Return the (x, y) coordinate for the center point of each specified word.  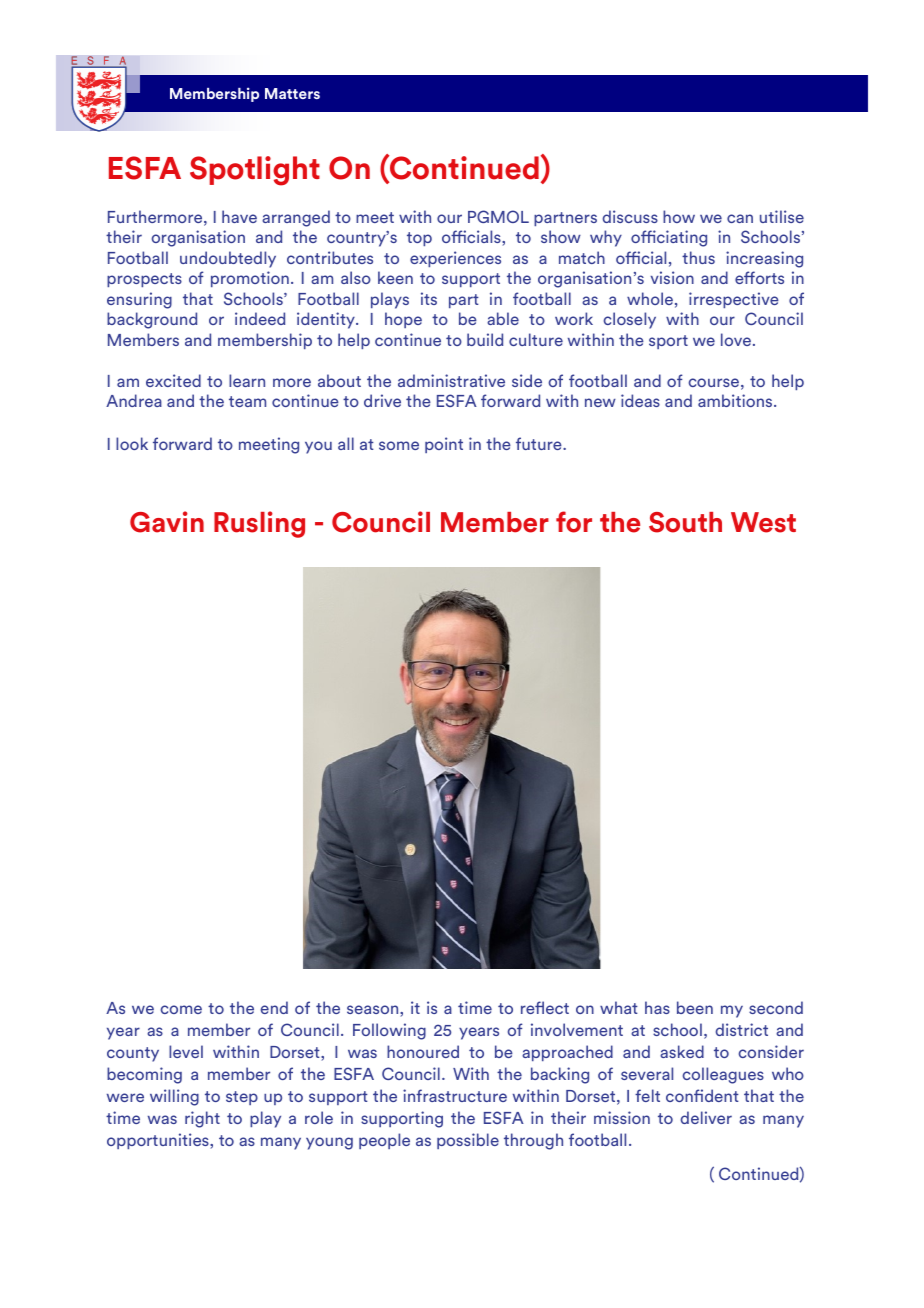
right (202, 1119)
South (685, 522)
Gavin (167, 522)
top (419, 239)
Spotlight (255, 171)
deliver (706, 1117)
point (444, 445)
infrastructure (455, 1095)
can (740, 218)
